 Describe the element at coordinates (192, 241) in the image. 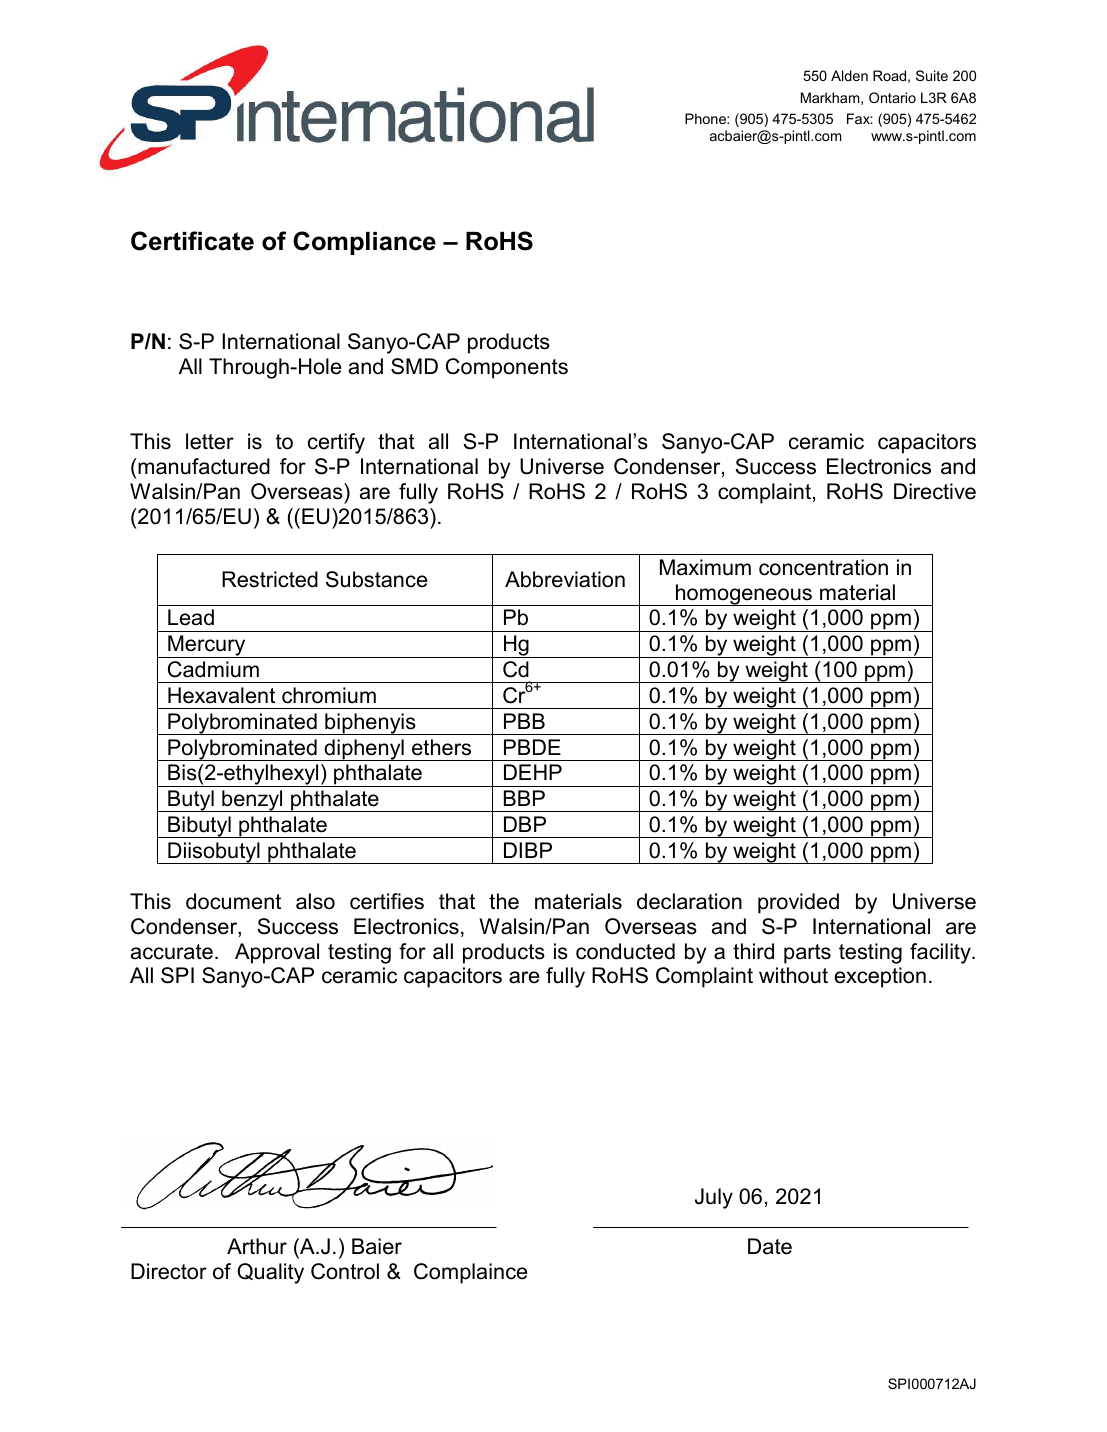

I see `Certificate` at that location.
